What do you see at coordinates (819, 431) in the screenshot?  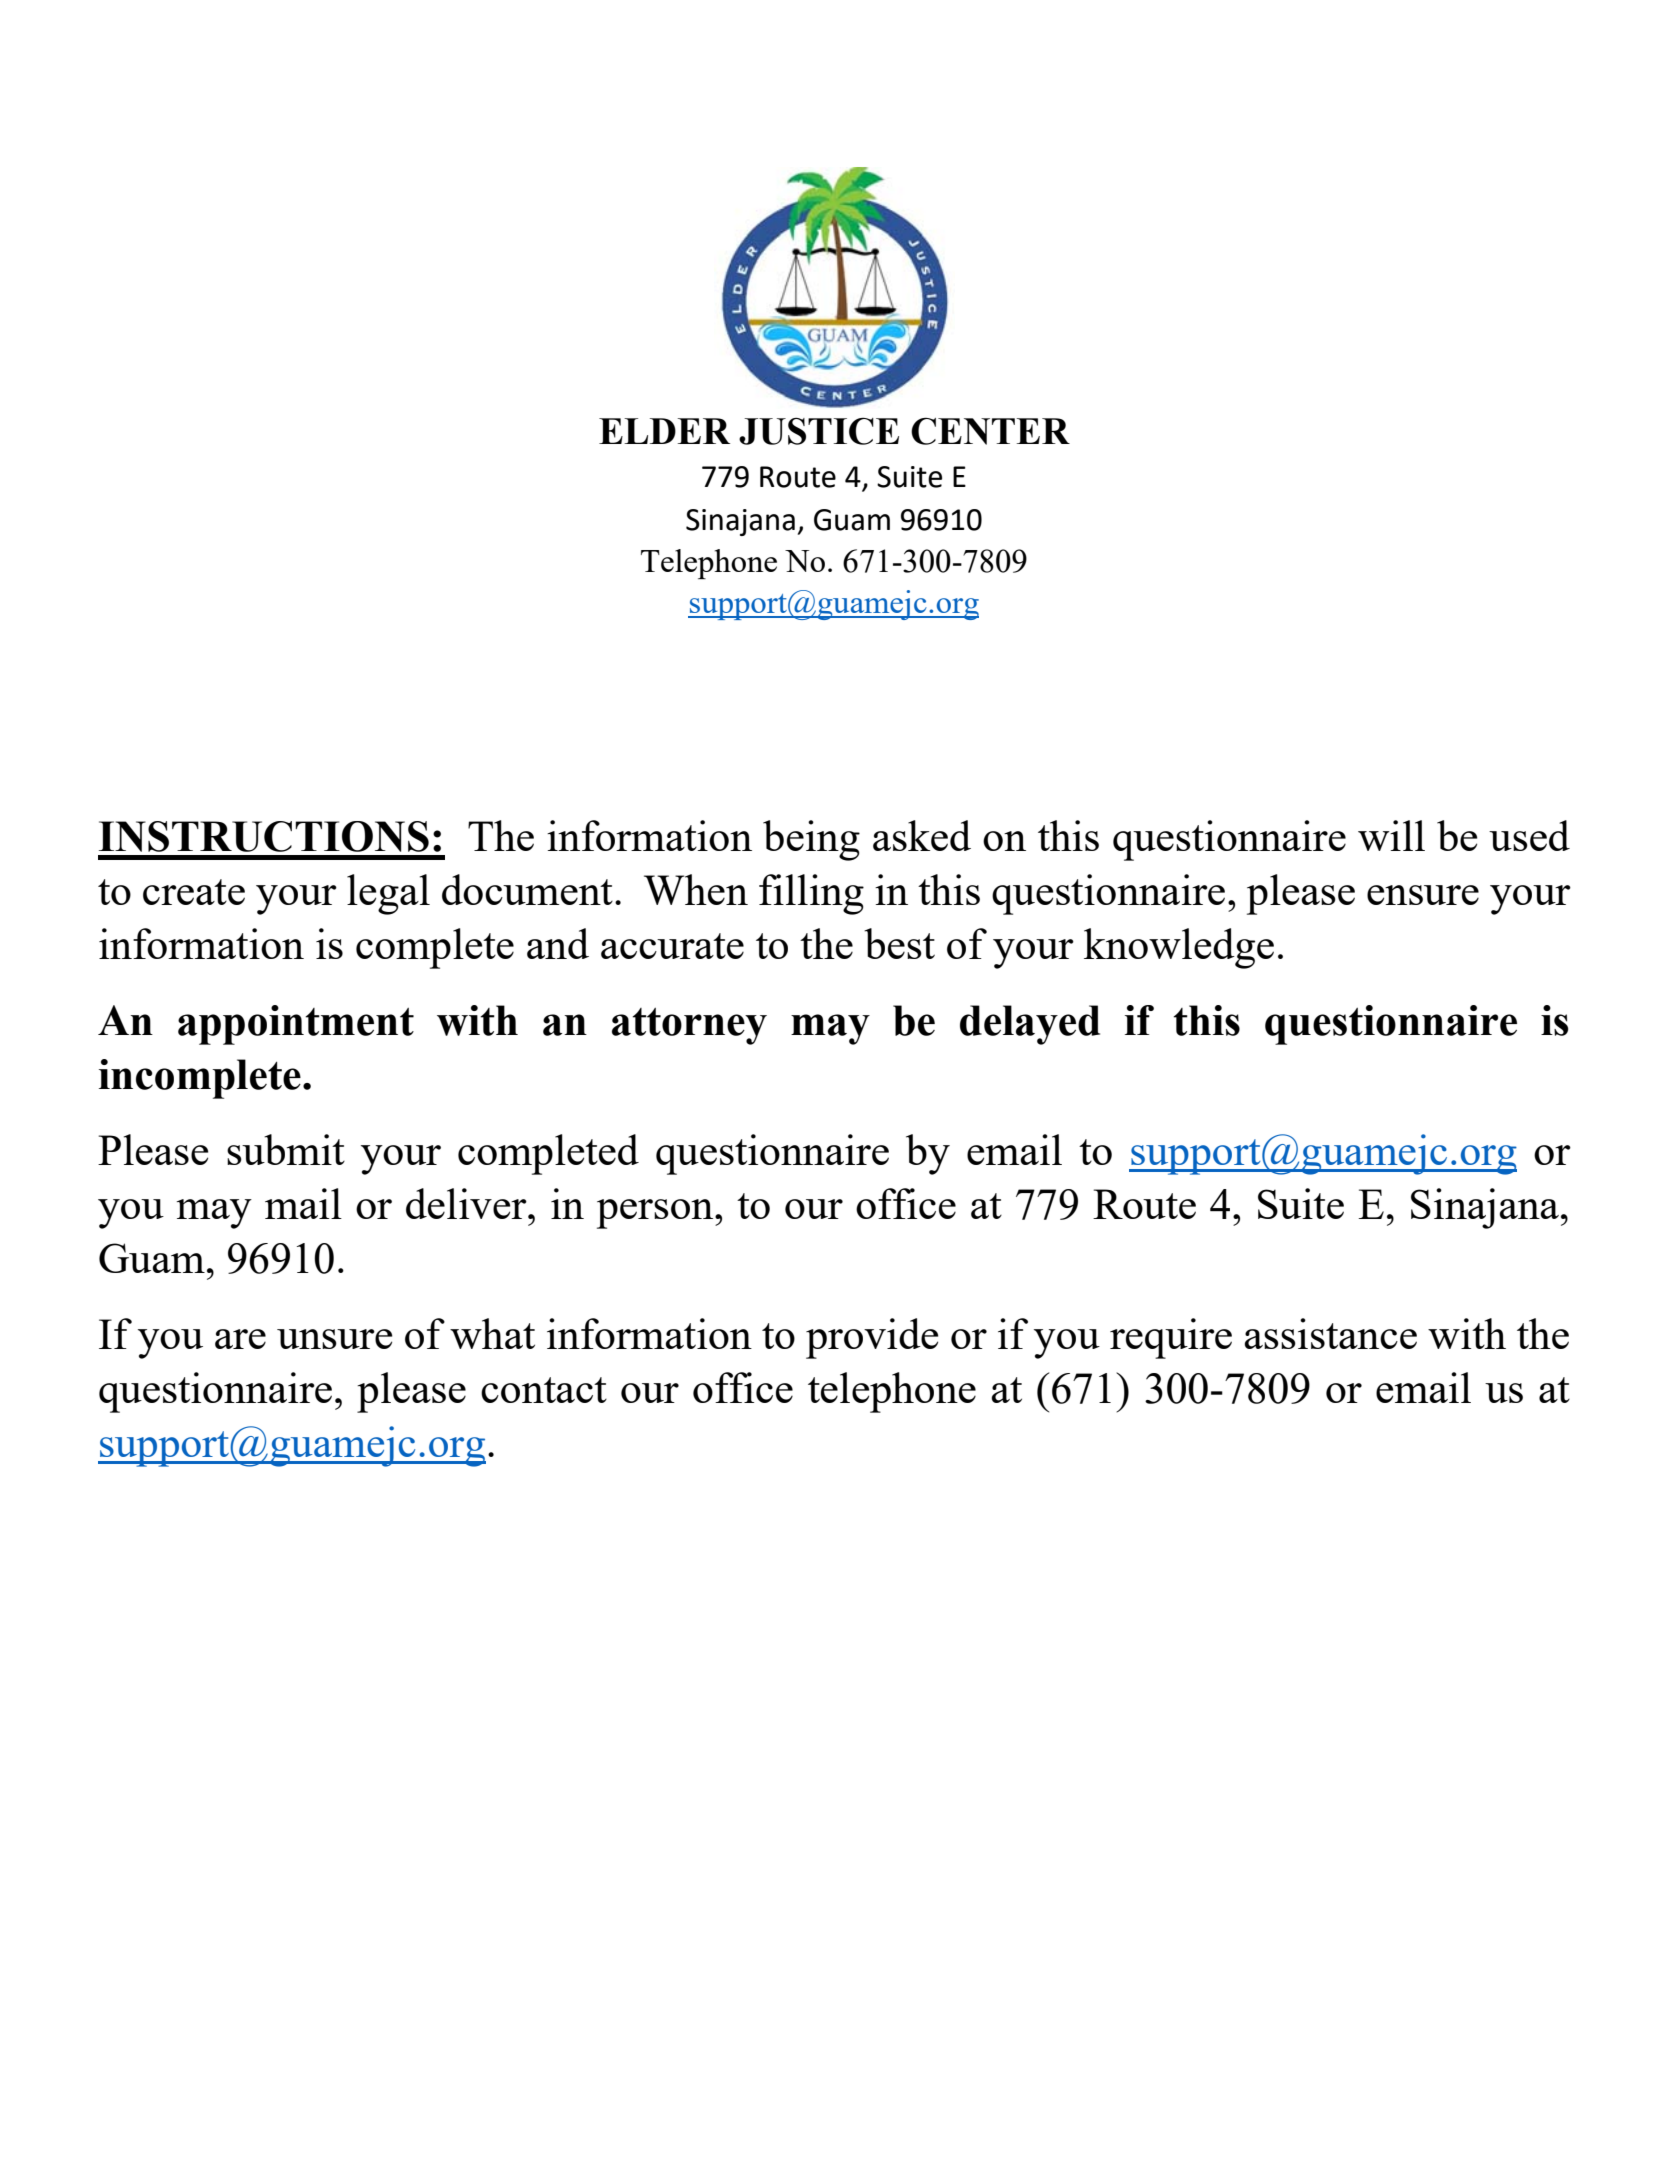 I see `JUSTICE` at bounding box center [819, 431].
